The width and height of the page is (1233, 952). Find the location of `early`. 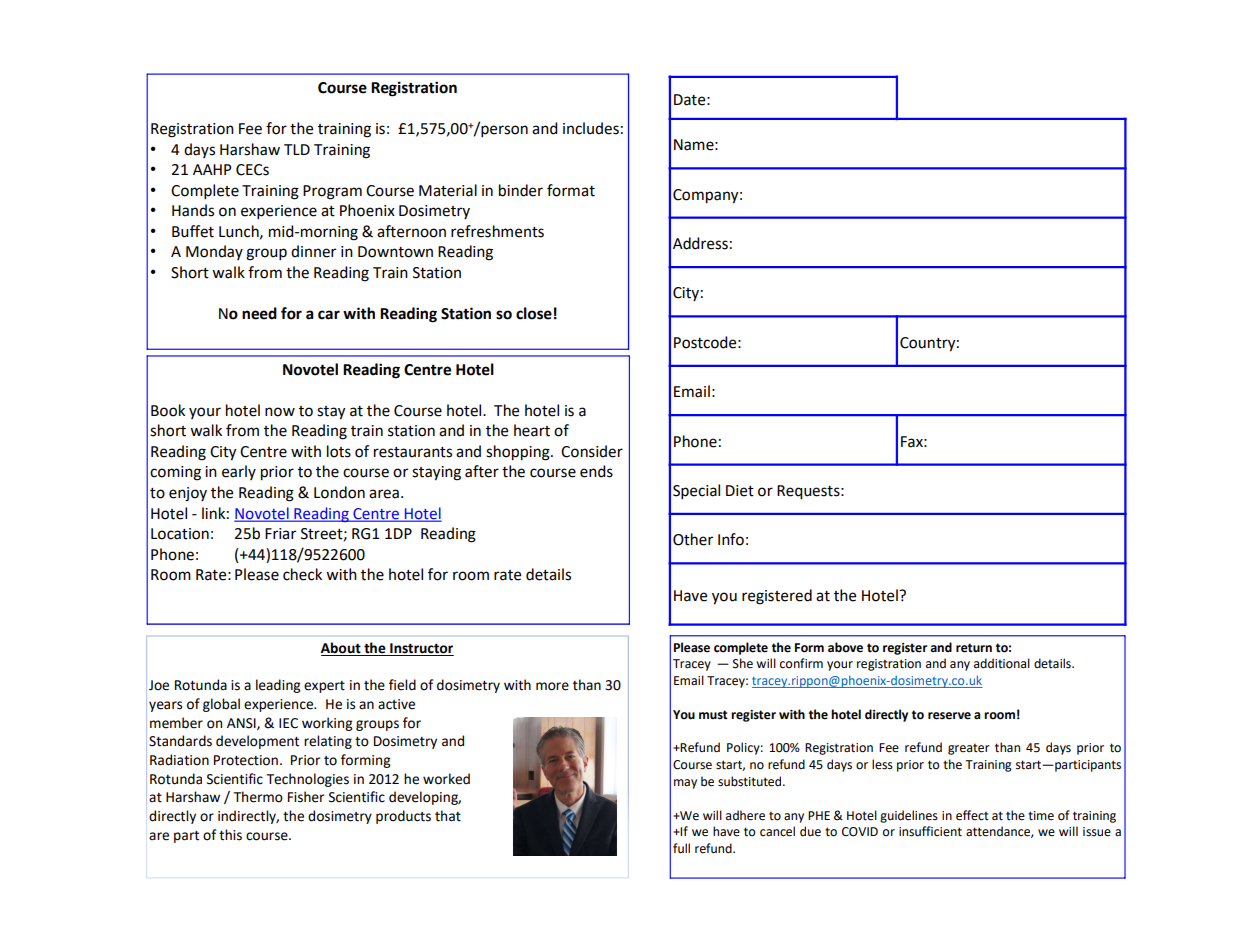

early is located at coordinates (239, 472).
